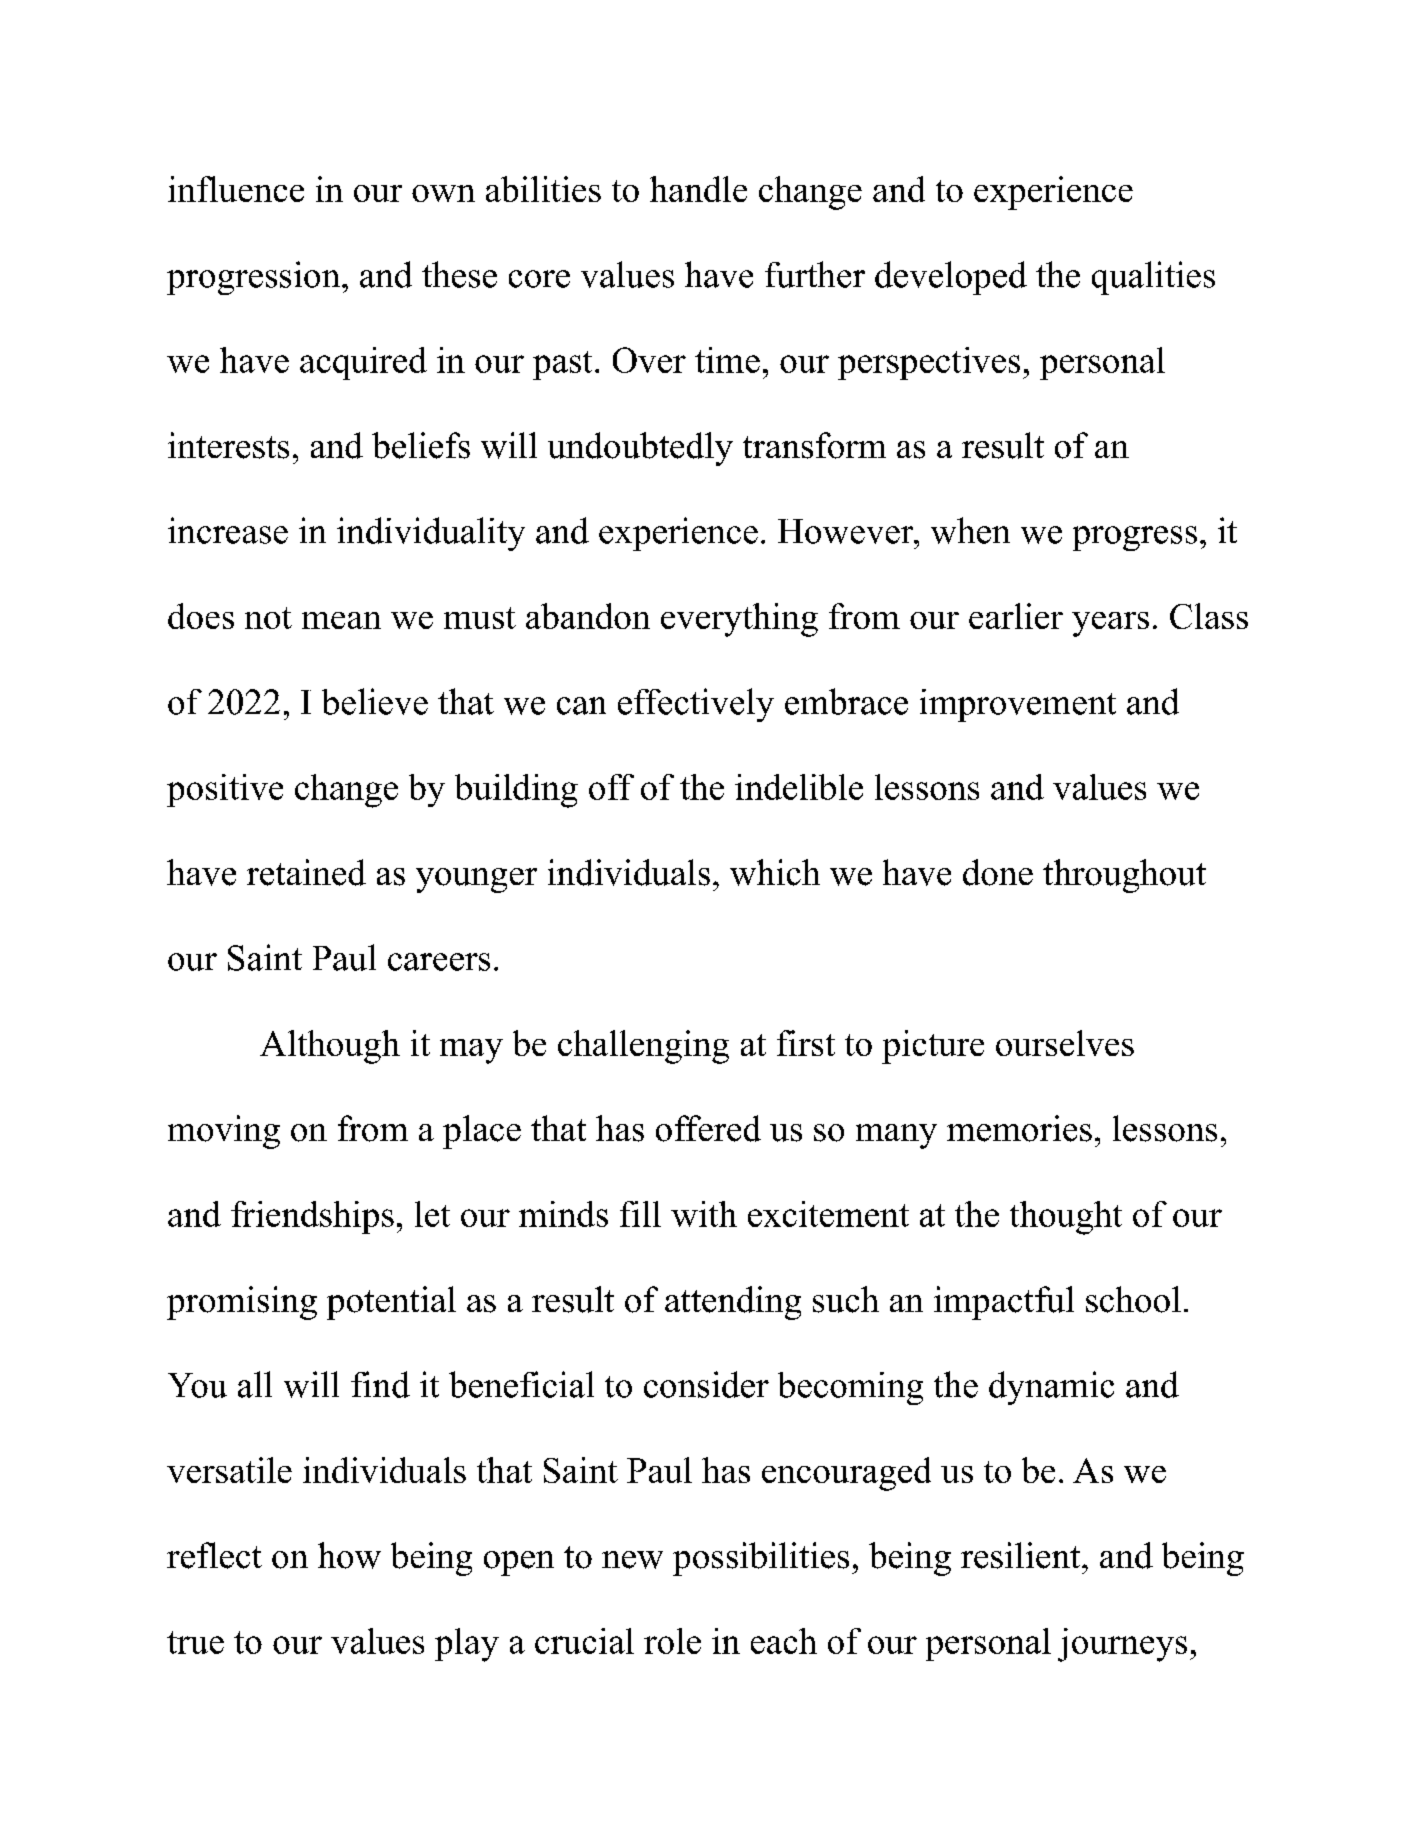  What do you see at coordinates (236, 189) in the screenshot?
I see `influence` at bounding box center [236, 189].
